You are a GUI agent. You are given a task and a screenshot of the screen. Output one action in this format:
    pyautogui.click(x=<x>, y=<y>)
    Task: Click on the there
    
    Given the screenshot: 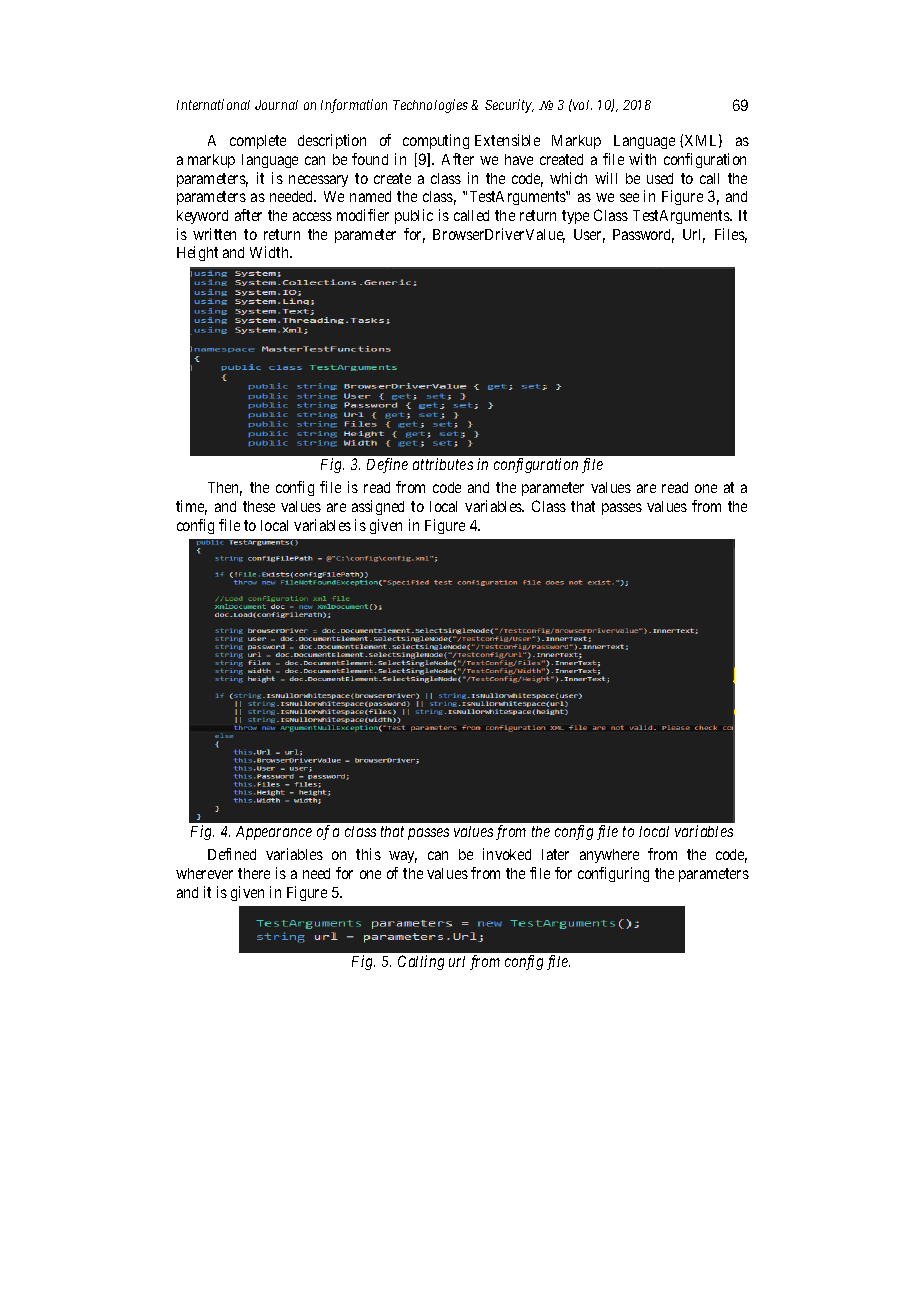 What is the action you would take?
    pyautogui.click(x=254, y=873)
